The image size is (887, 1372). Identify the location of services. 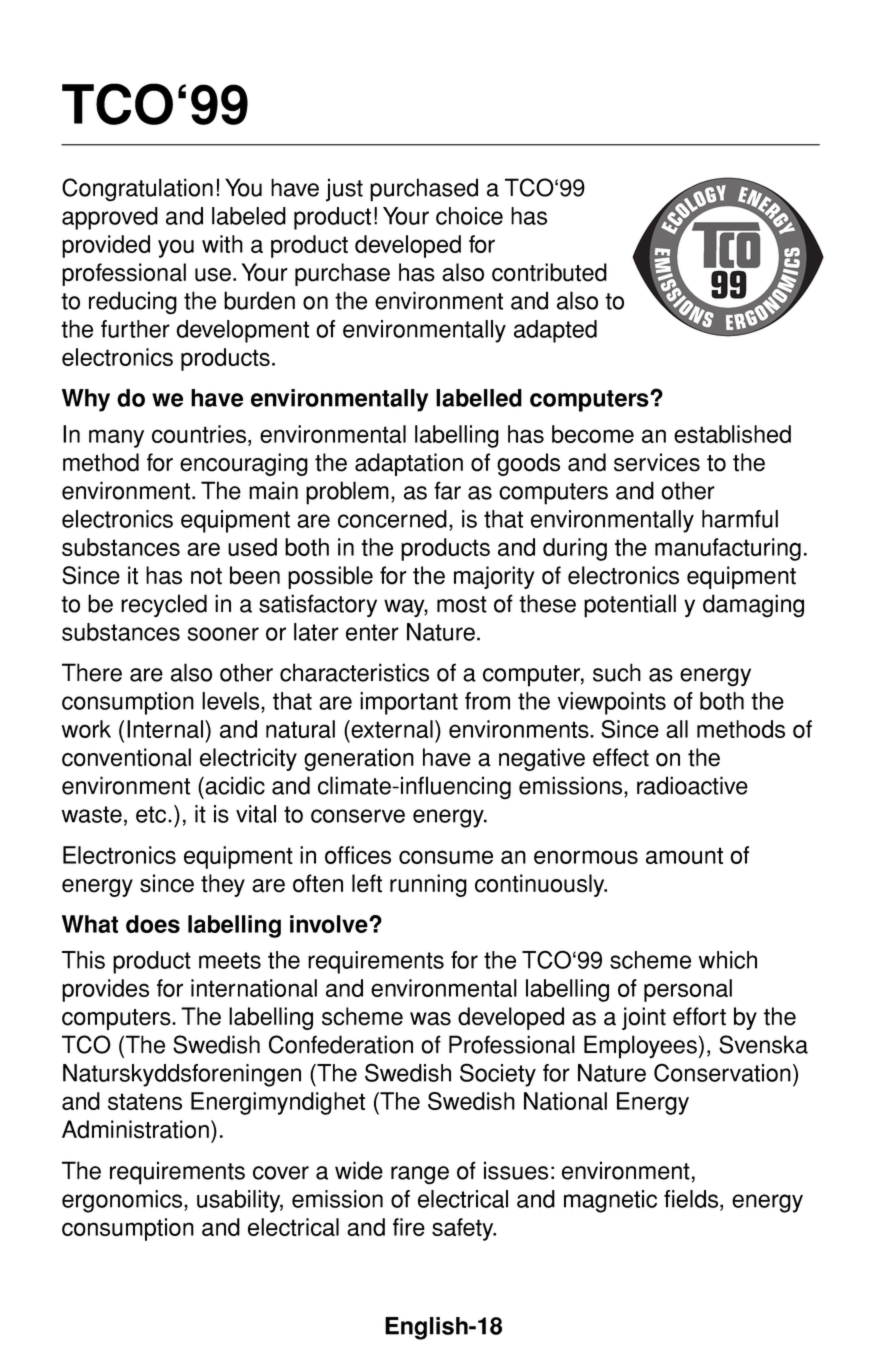
(657, 462).
